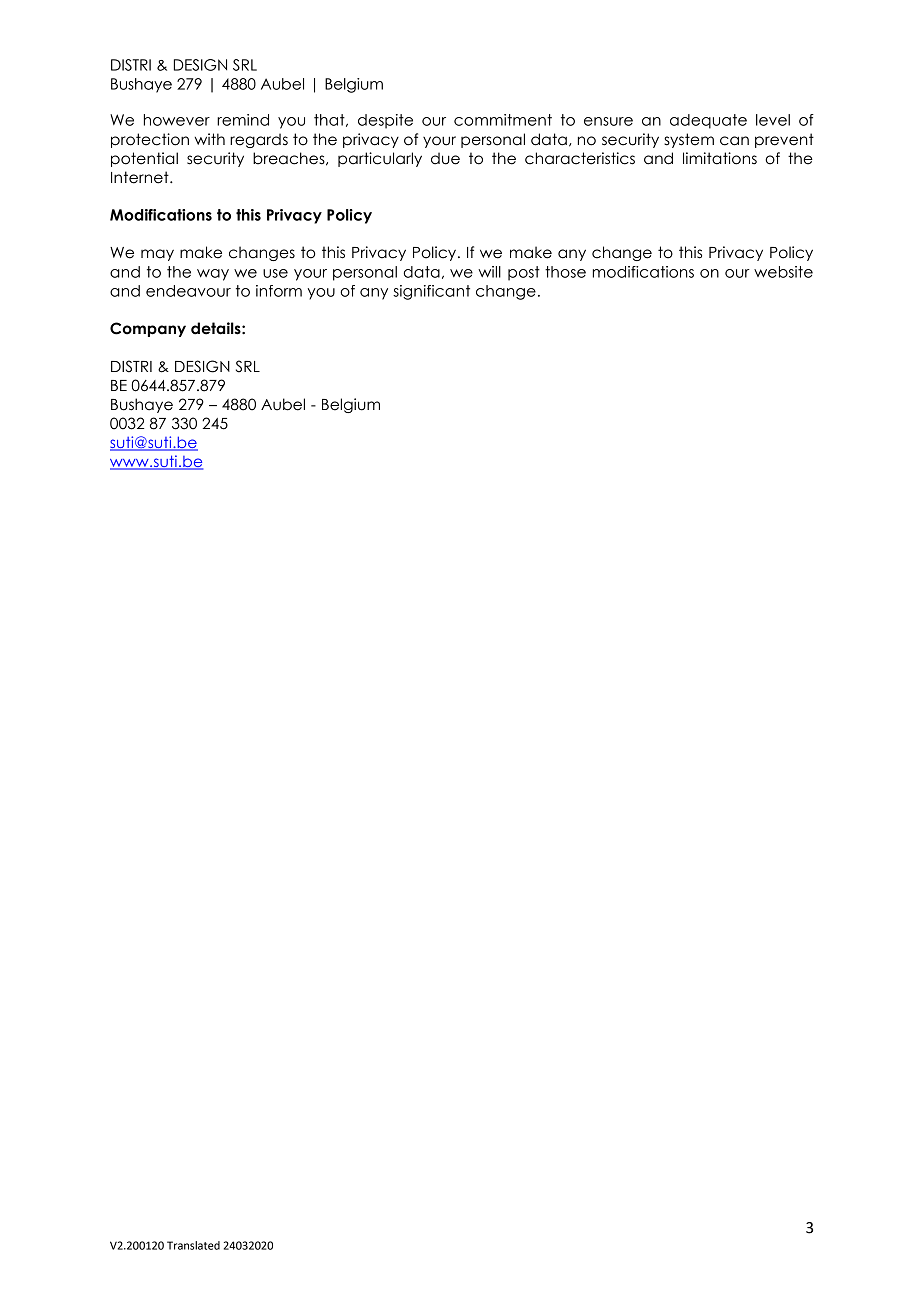  I want to click on website, so click(783, 272).
